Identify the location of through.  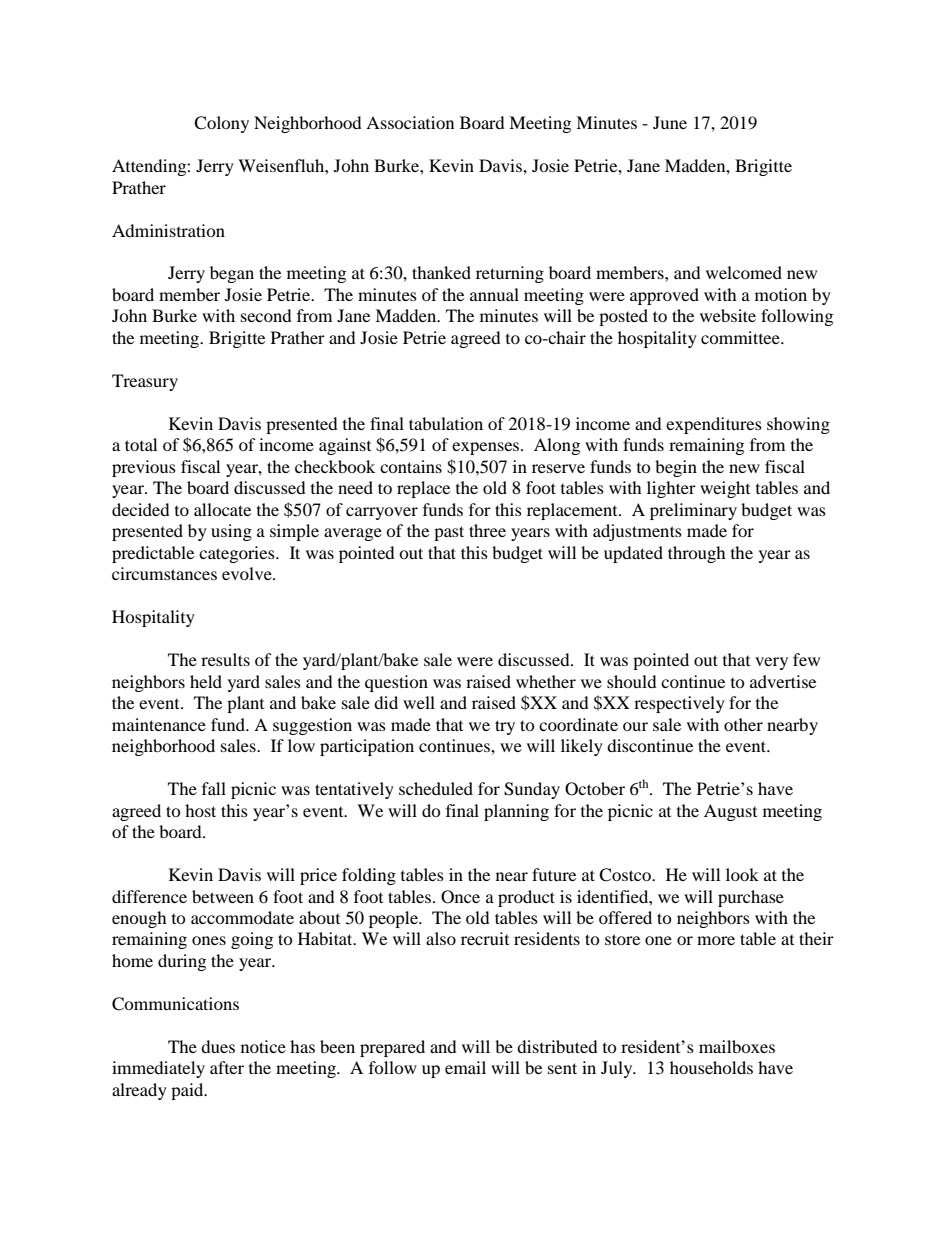
(697, 554).
